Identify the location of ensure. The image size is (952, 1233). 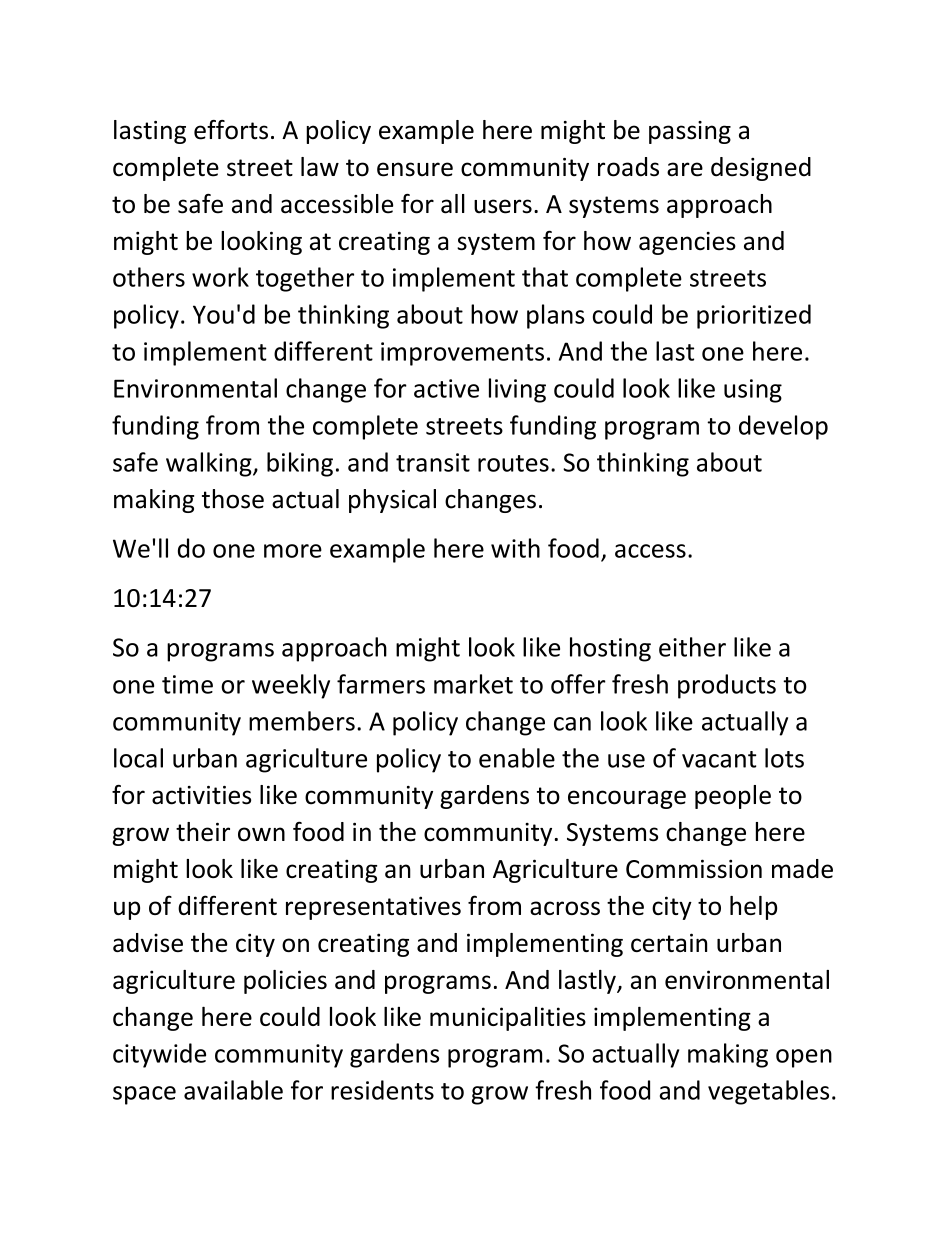
(415, 169).
